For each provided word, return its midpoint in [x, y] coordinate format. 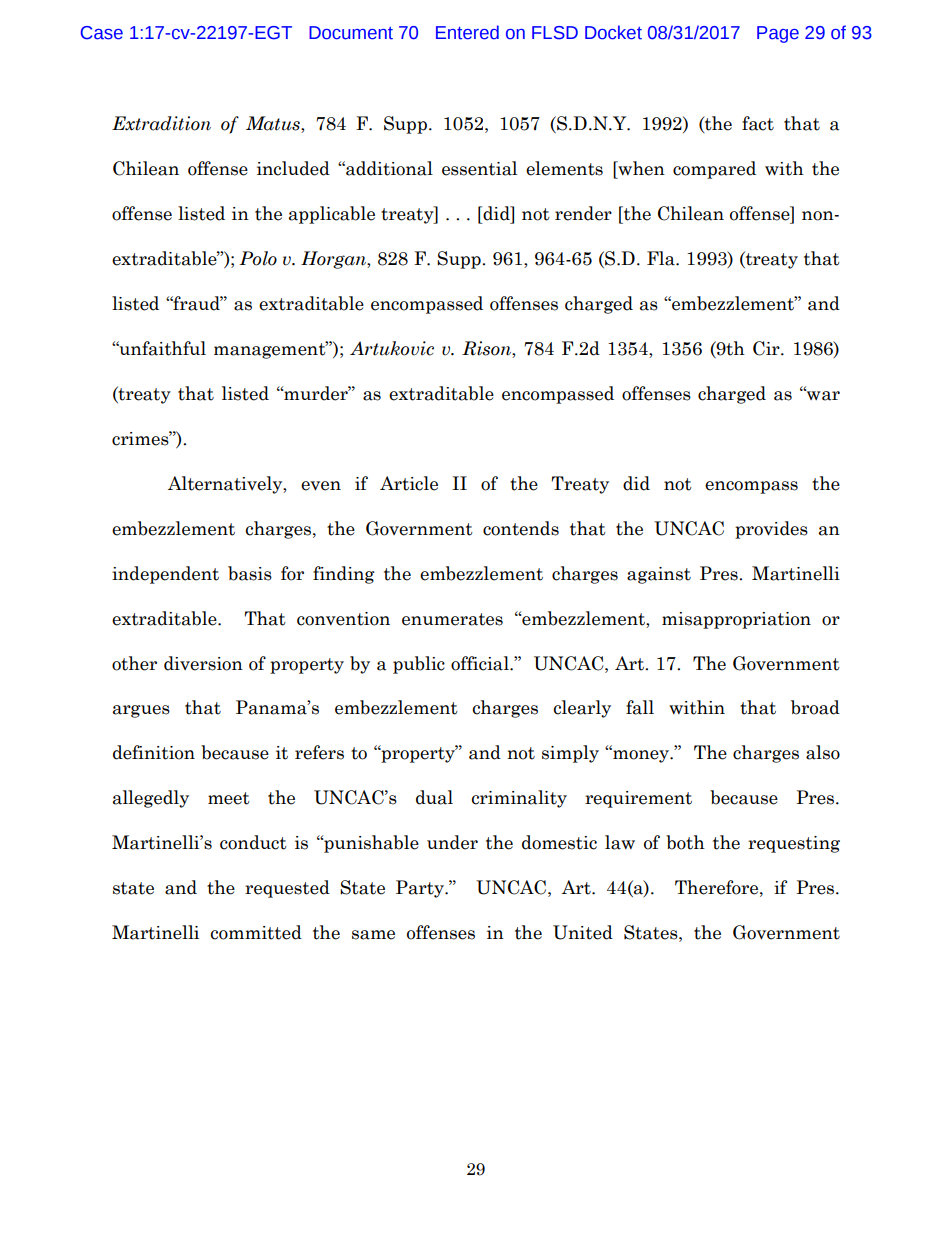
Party [421, 889]
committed [256, 932]
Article [409, 483]
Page [778, 34]
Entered [467, 32]
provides [771, 530]
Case [102, 33]
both [685, 842]
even [321, 486]
